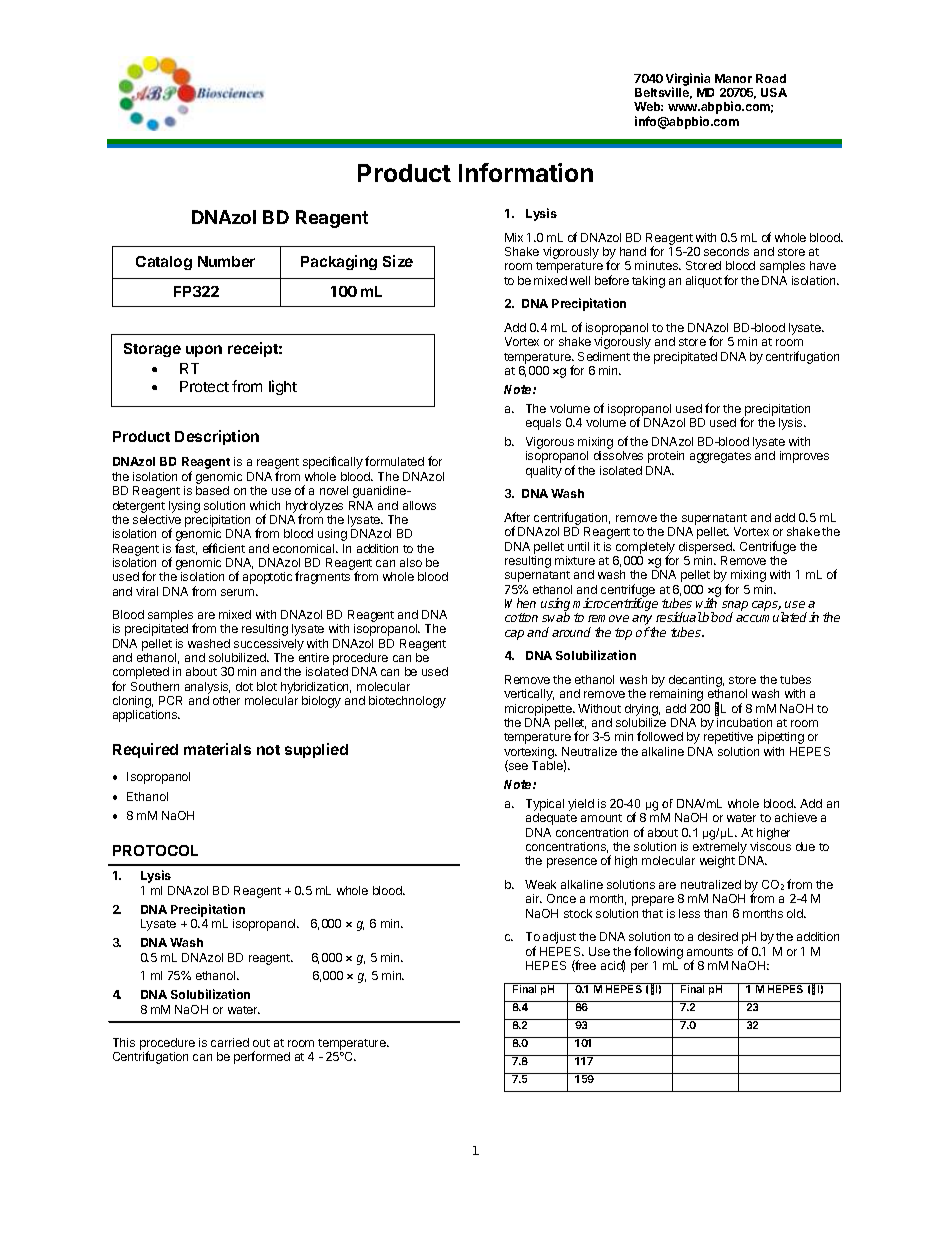 The image size is (952, 1233). What do you see at coordinates (529, 695) in the page?
I see `vertically` at bounding box center [529, 695].
